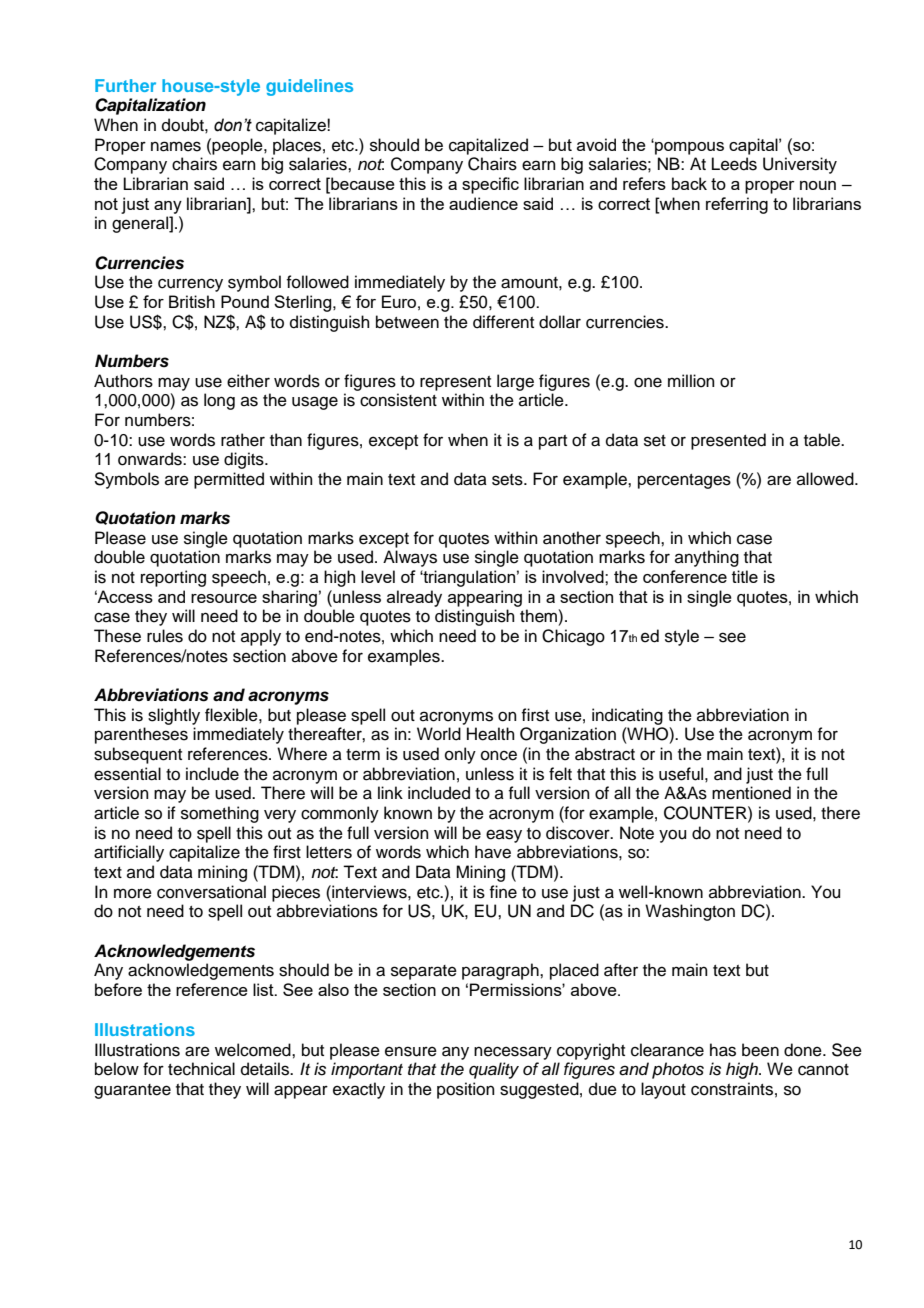  What do you see at coordinates (455, 383) in the page?
I see `represent` at bounding box center [455, 383].
